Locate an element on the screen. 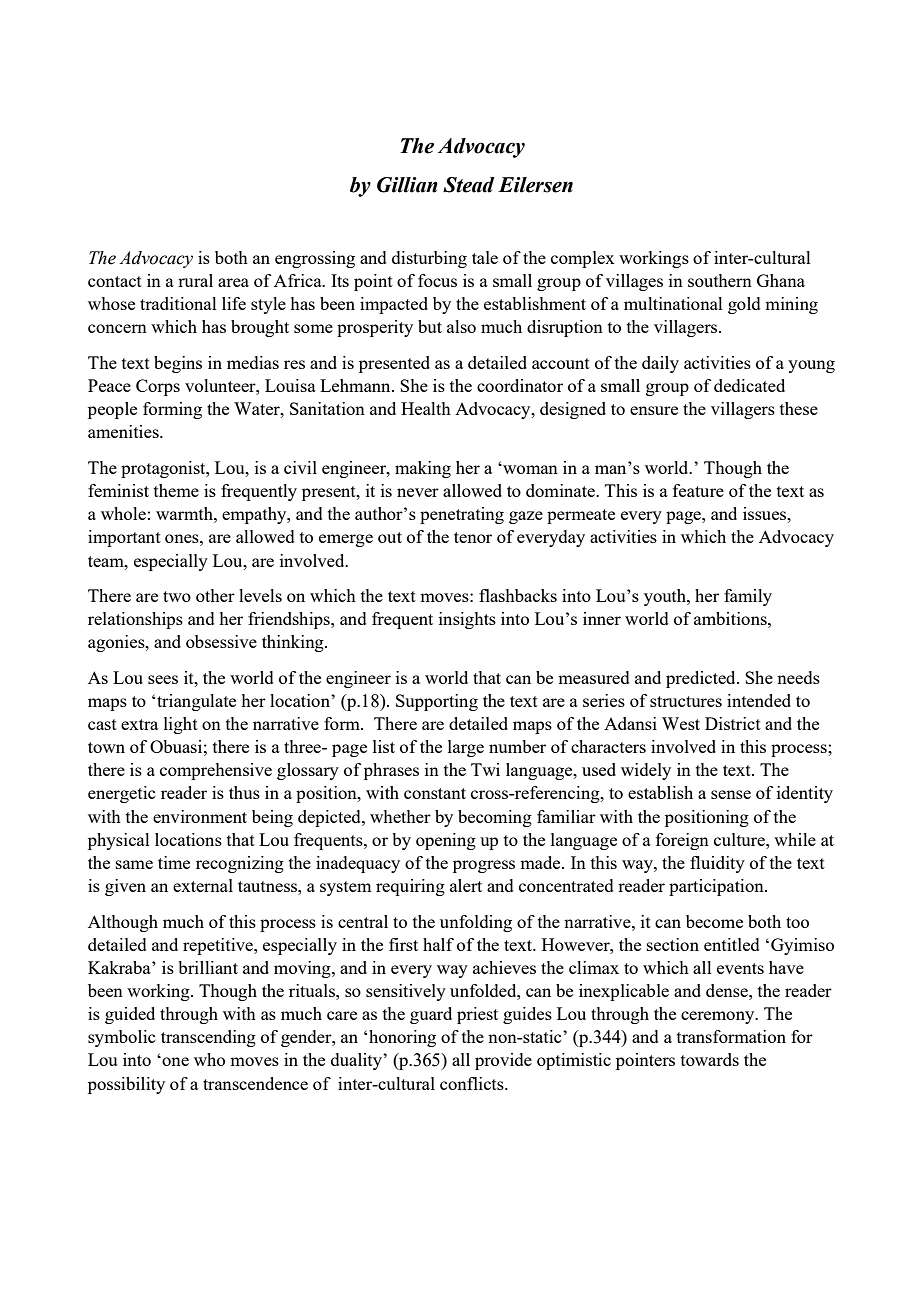 This screenshot has width=924, height=1308. sense is located at coordinates (731, 794).
